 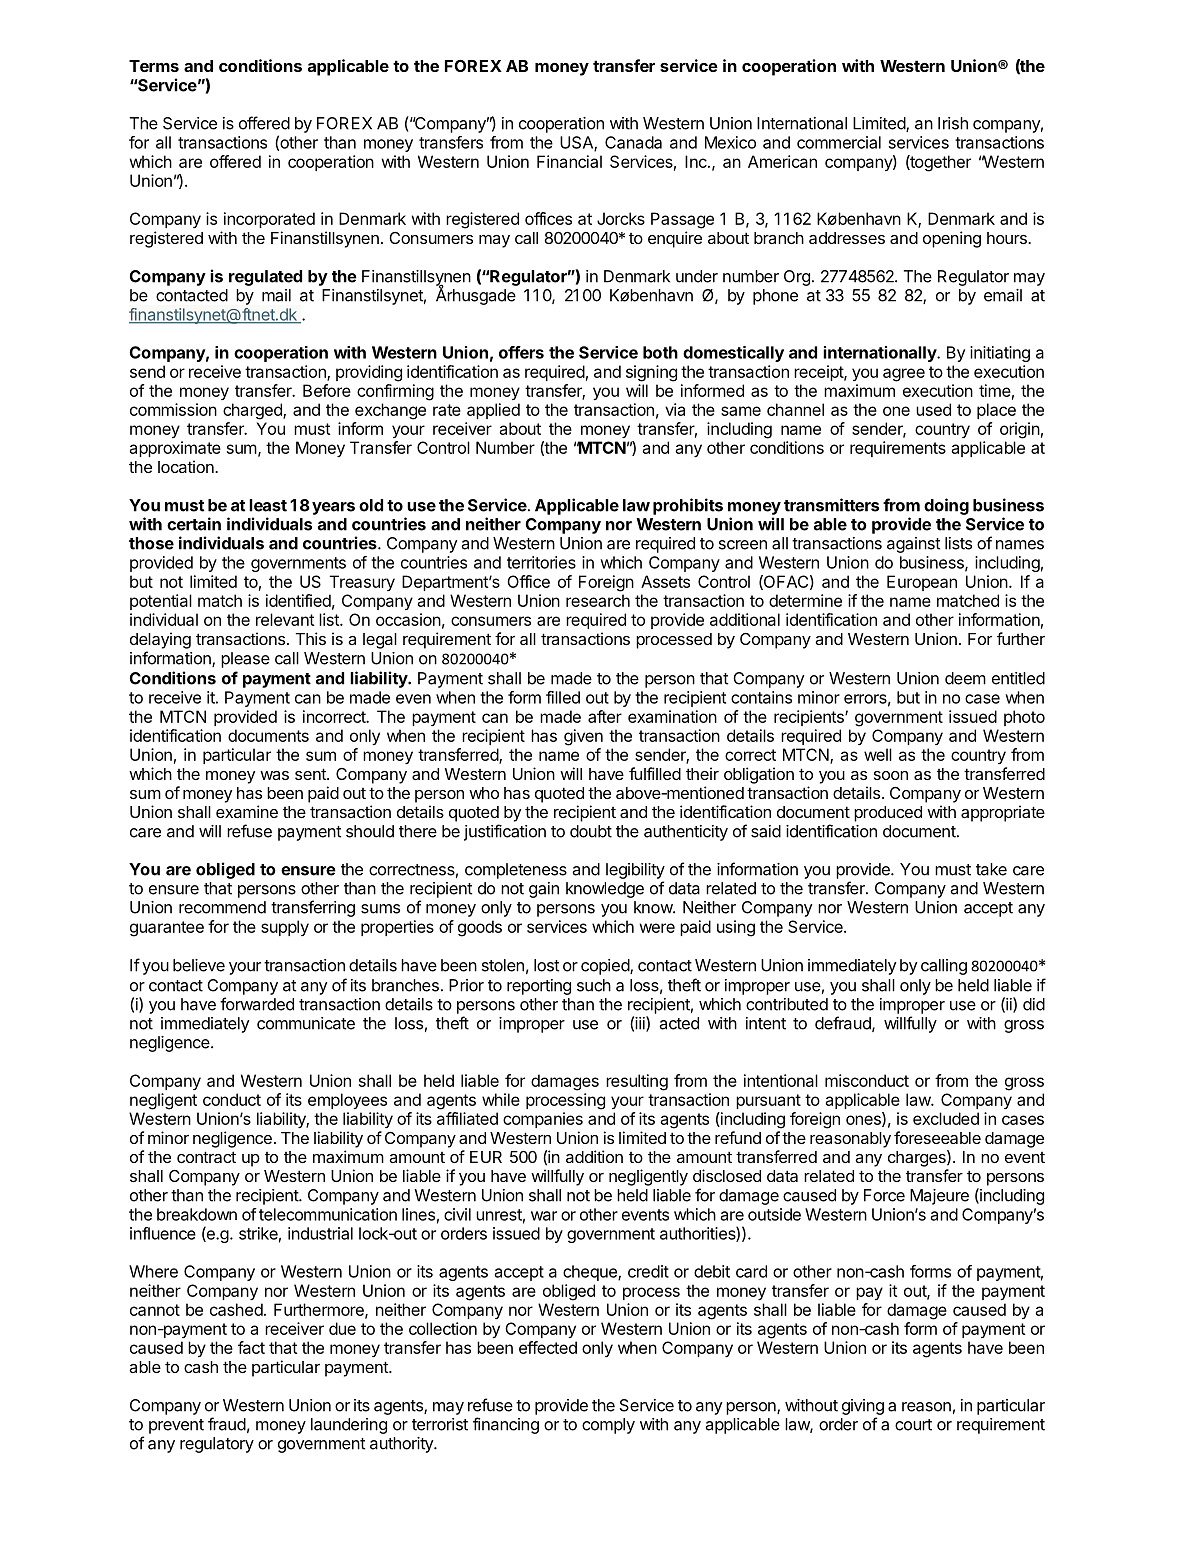 I want to click on Canada, so click(x=633, y=142).
